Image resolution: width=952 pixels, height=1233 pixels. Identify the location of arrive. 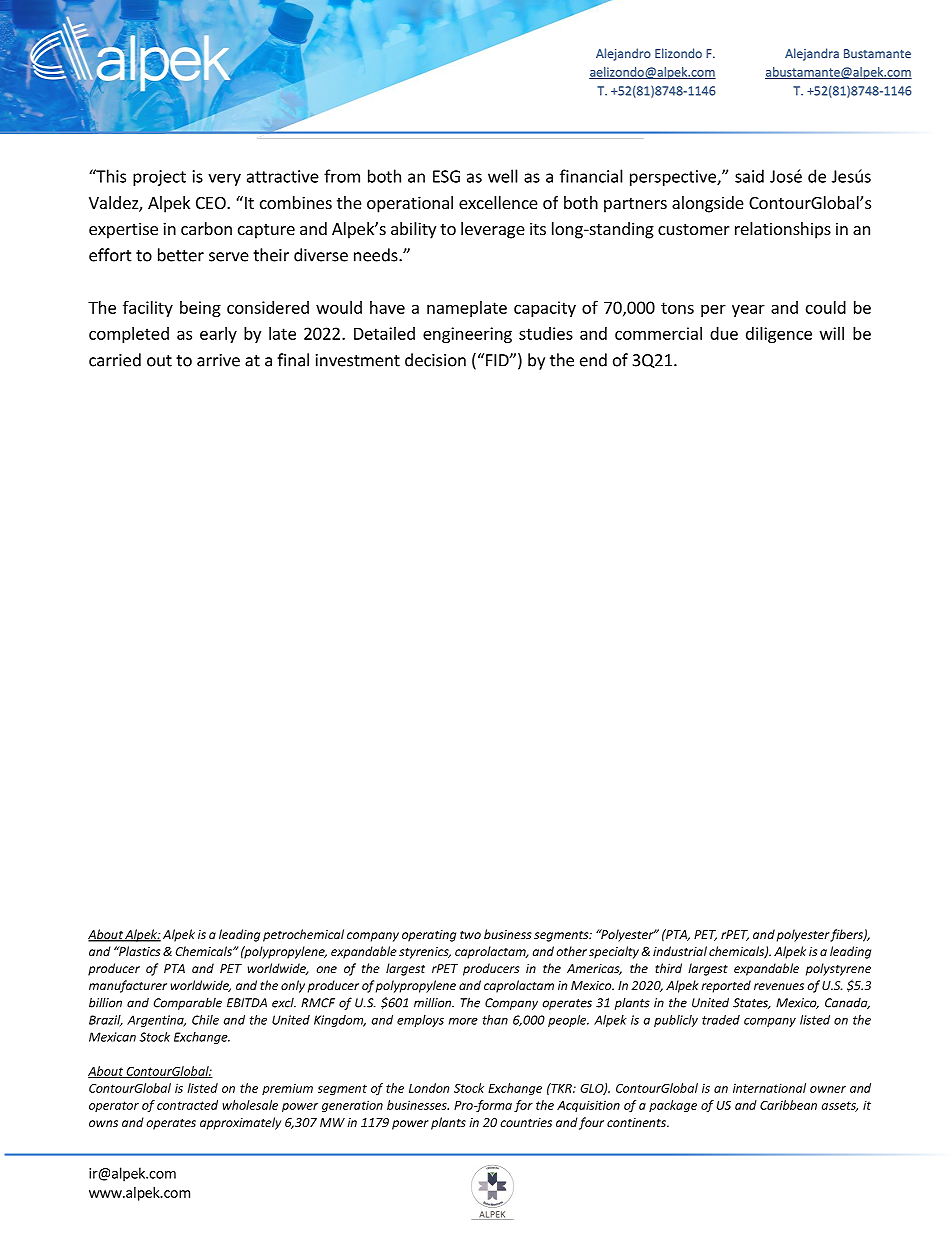
(218, 360).
